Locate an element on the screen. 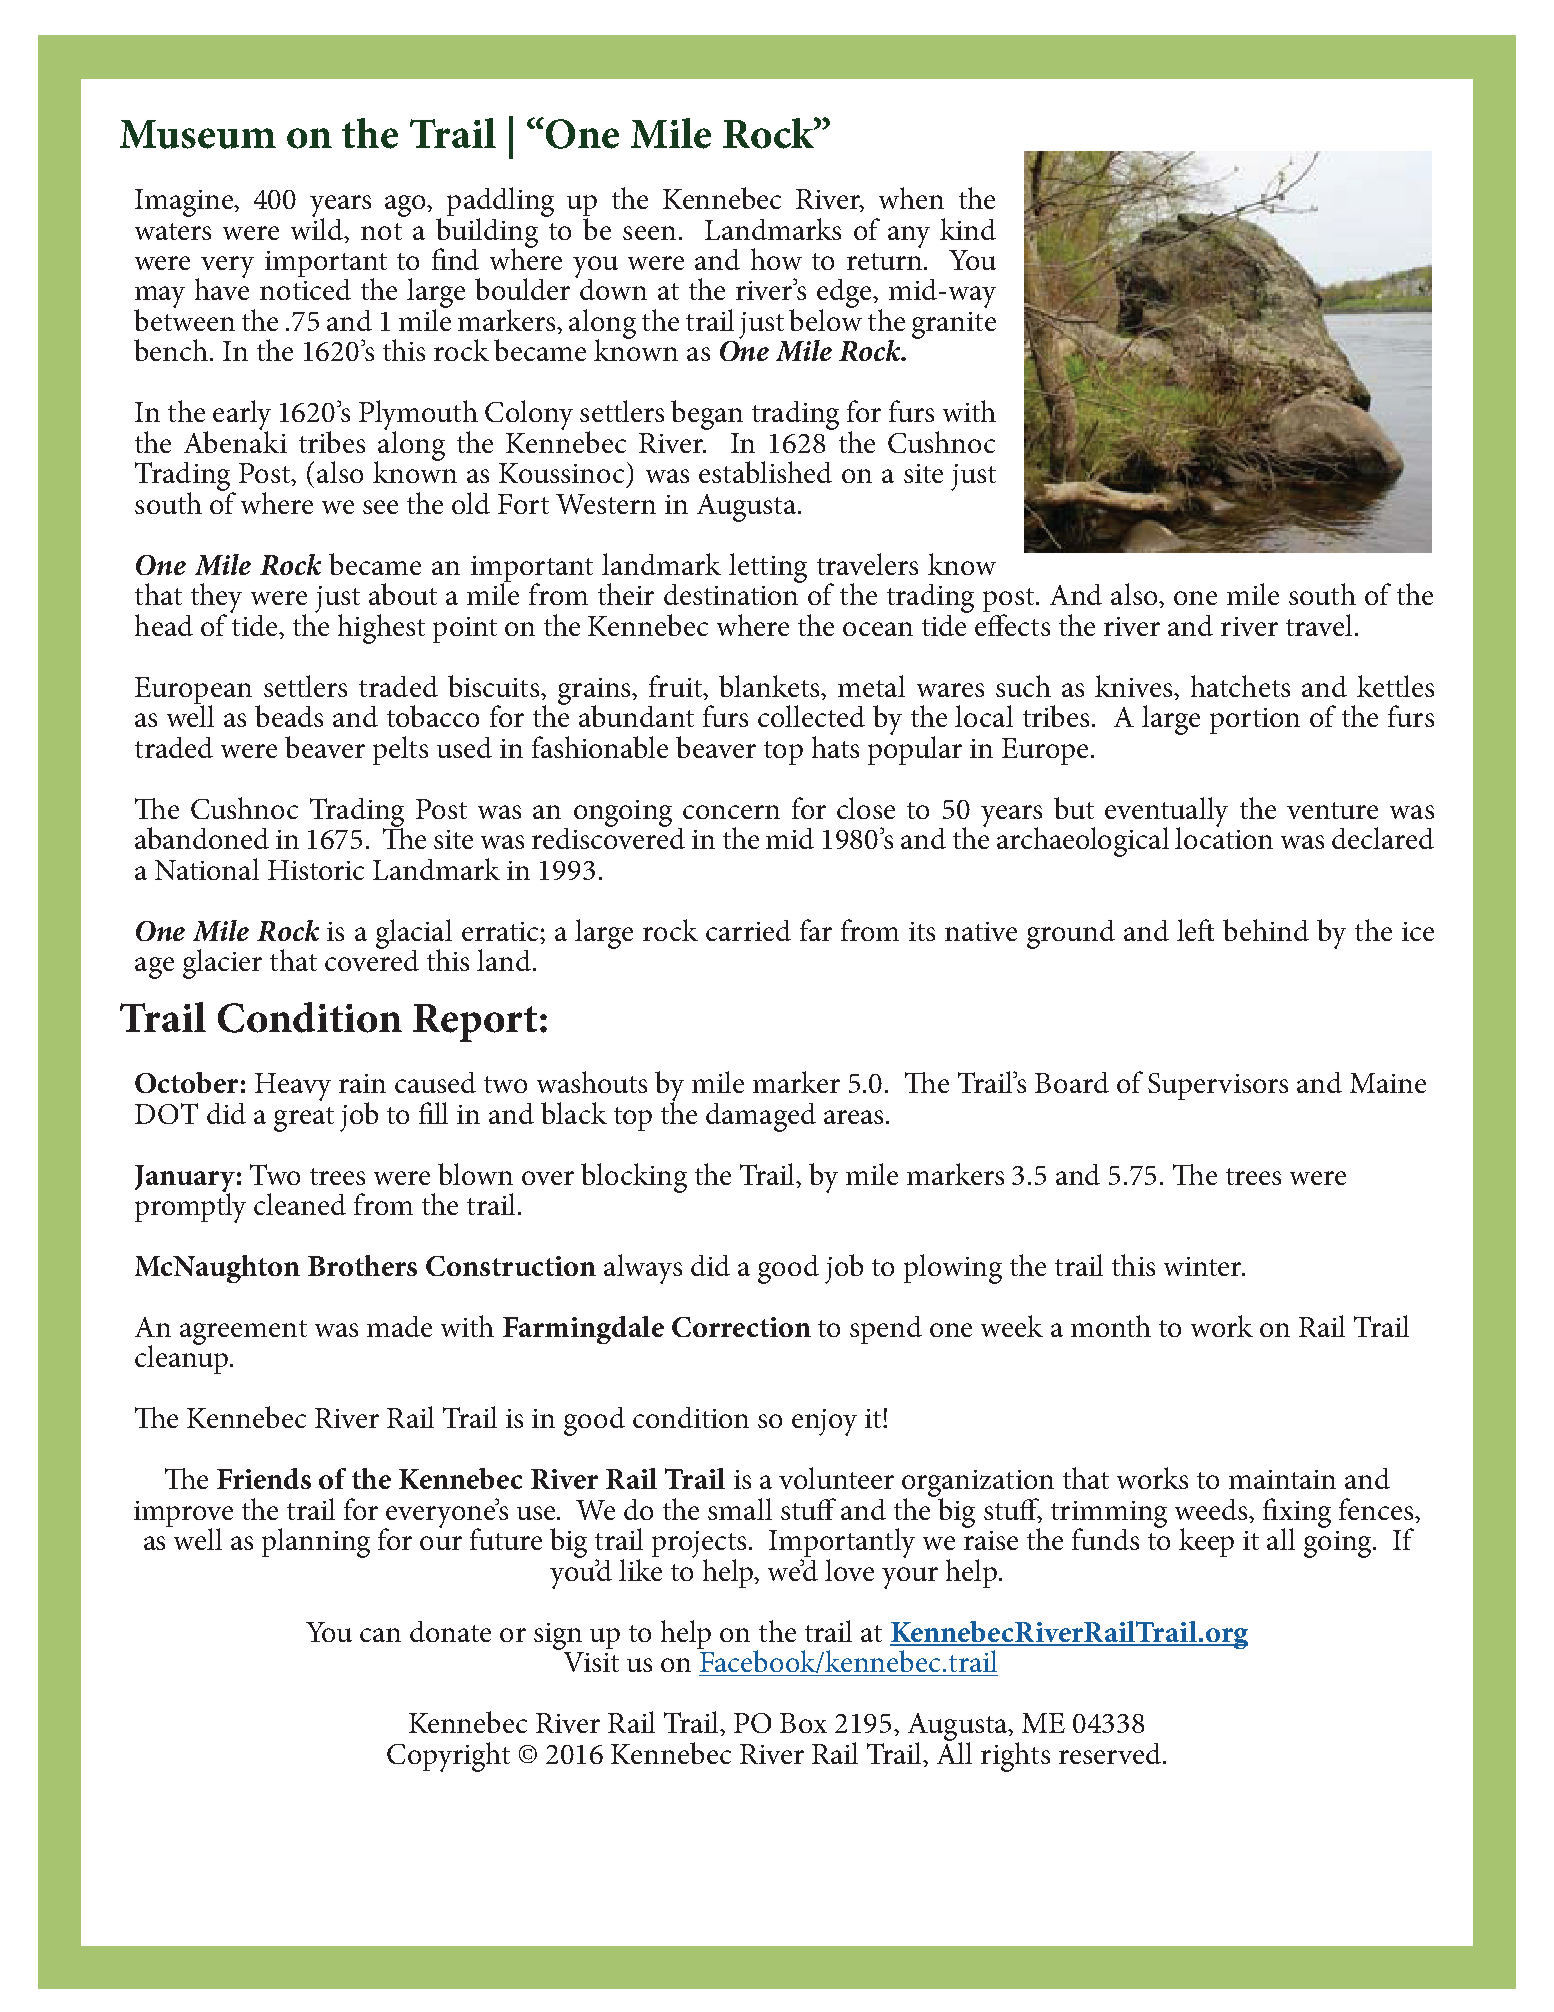 This screenshot has width=1554, height=2012. kind is located at coordinates (968, 229).
